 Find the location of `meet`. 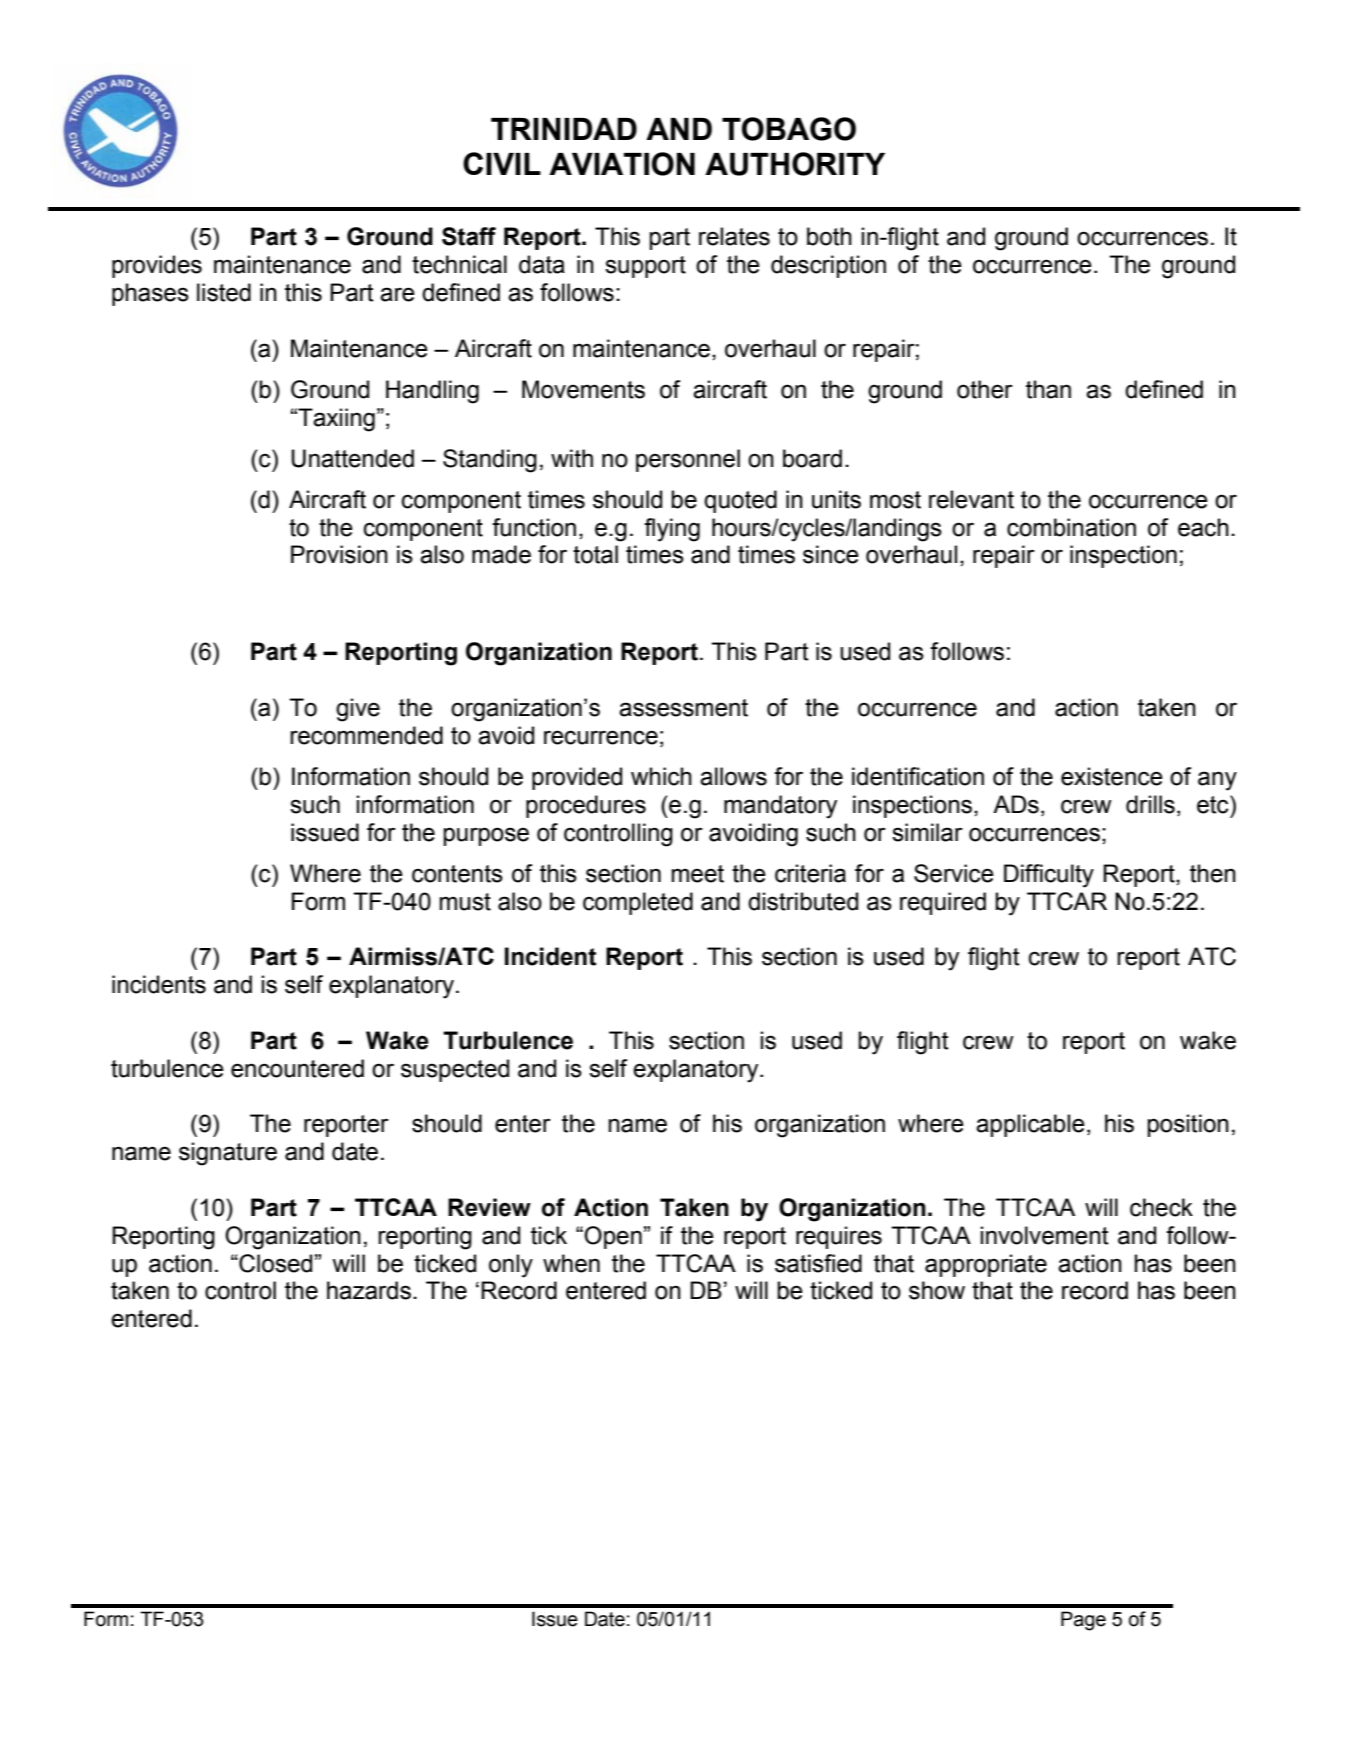

meet is located at coordinates (697, 874).
